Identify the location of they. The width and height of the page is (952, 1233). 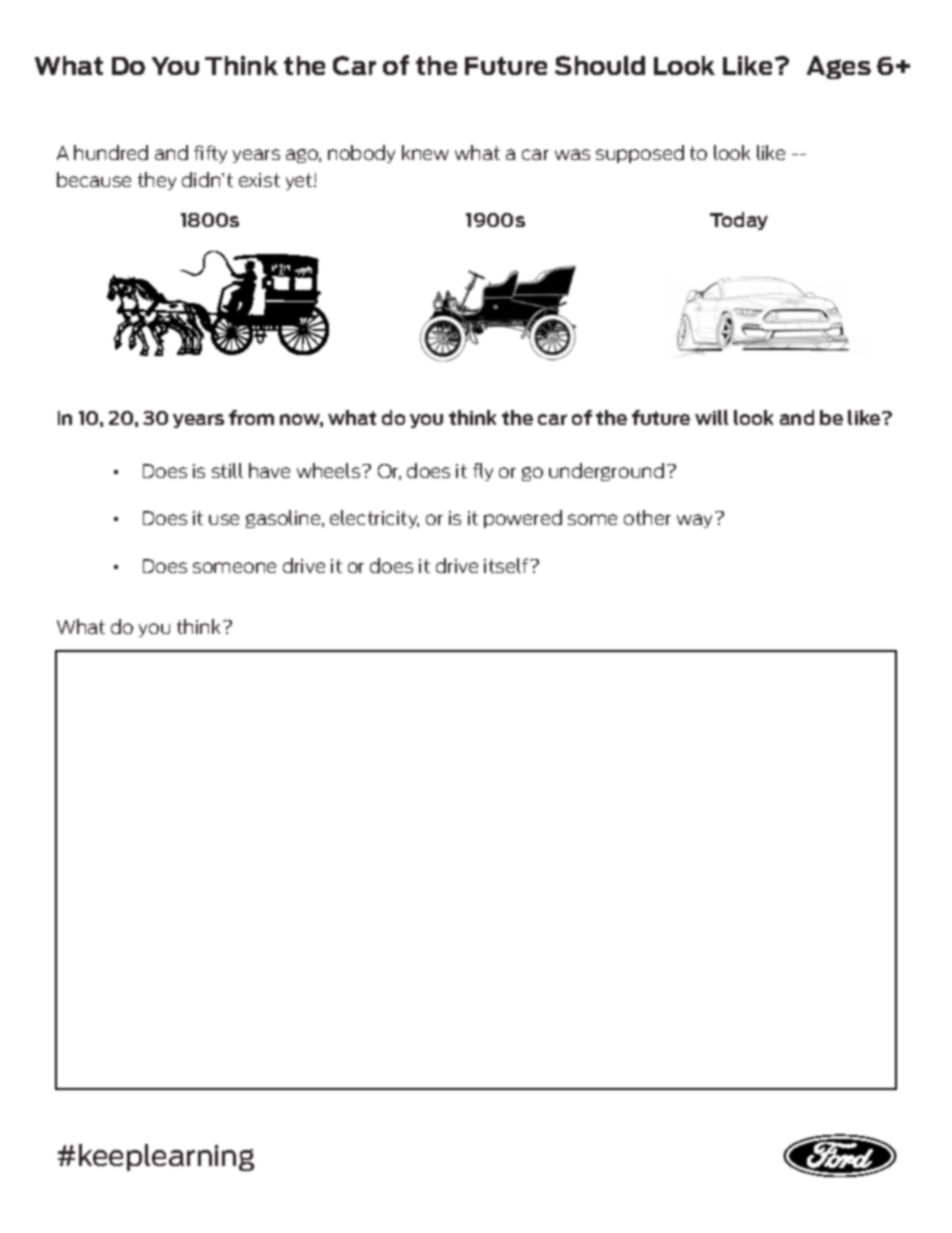
(157, 181).
